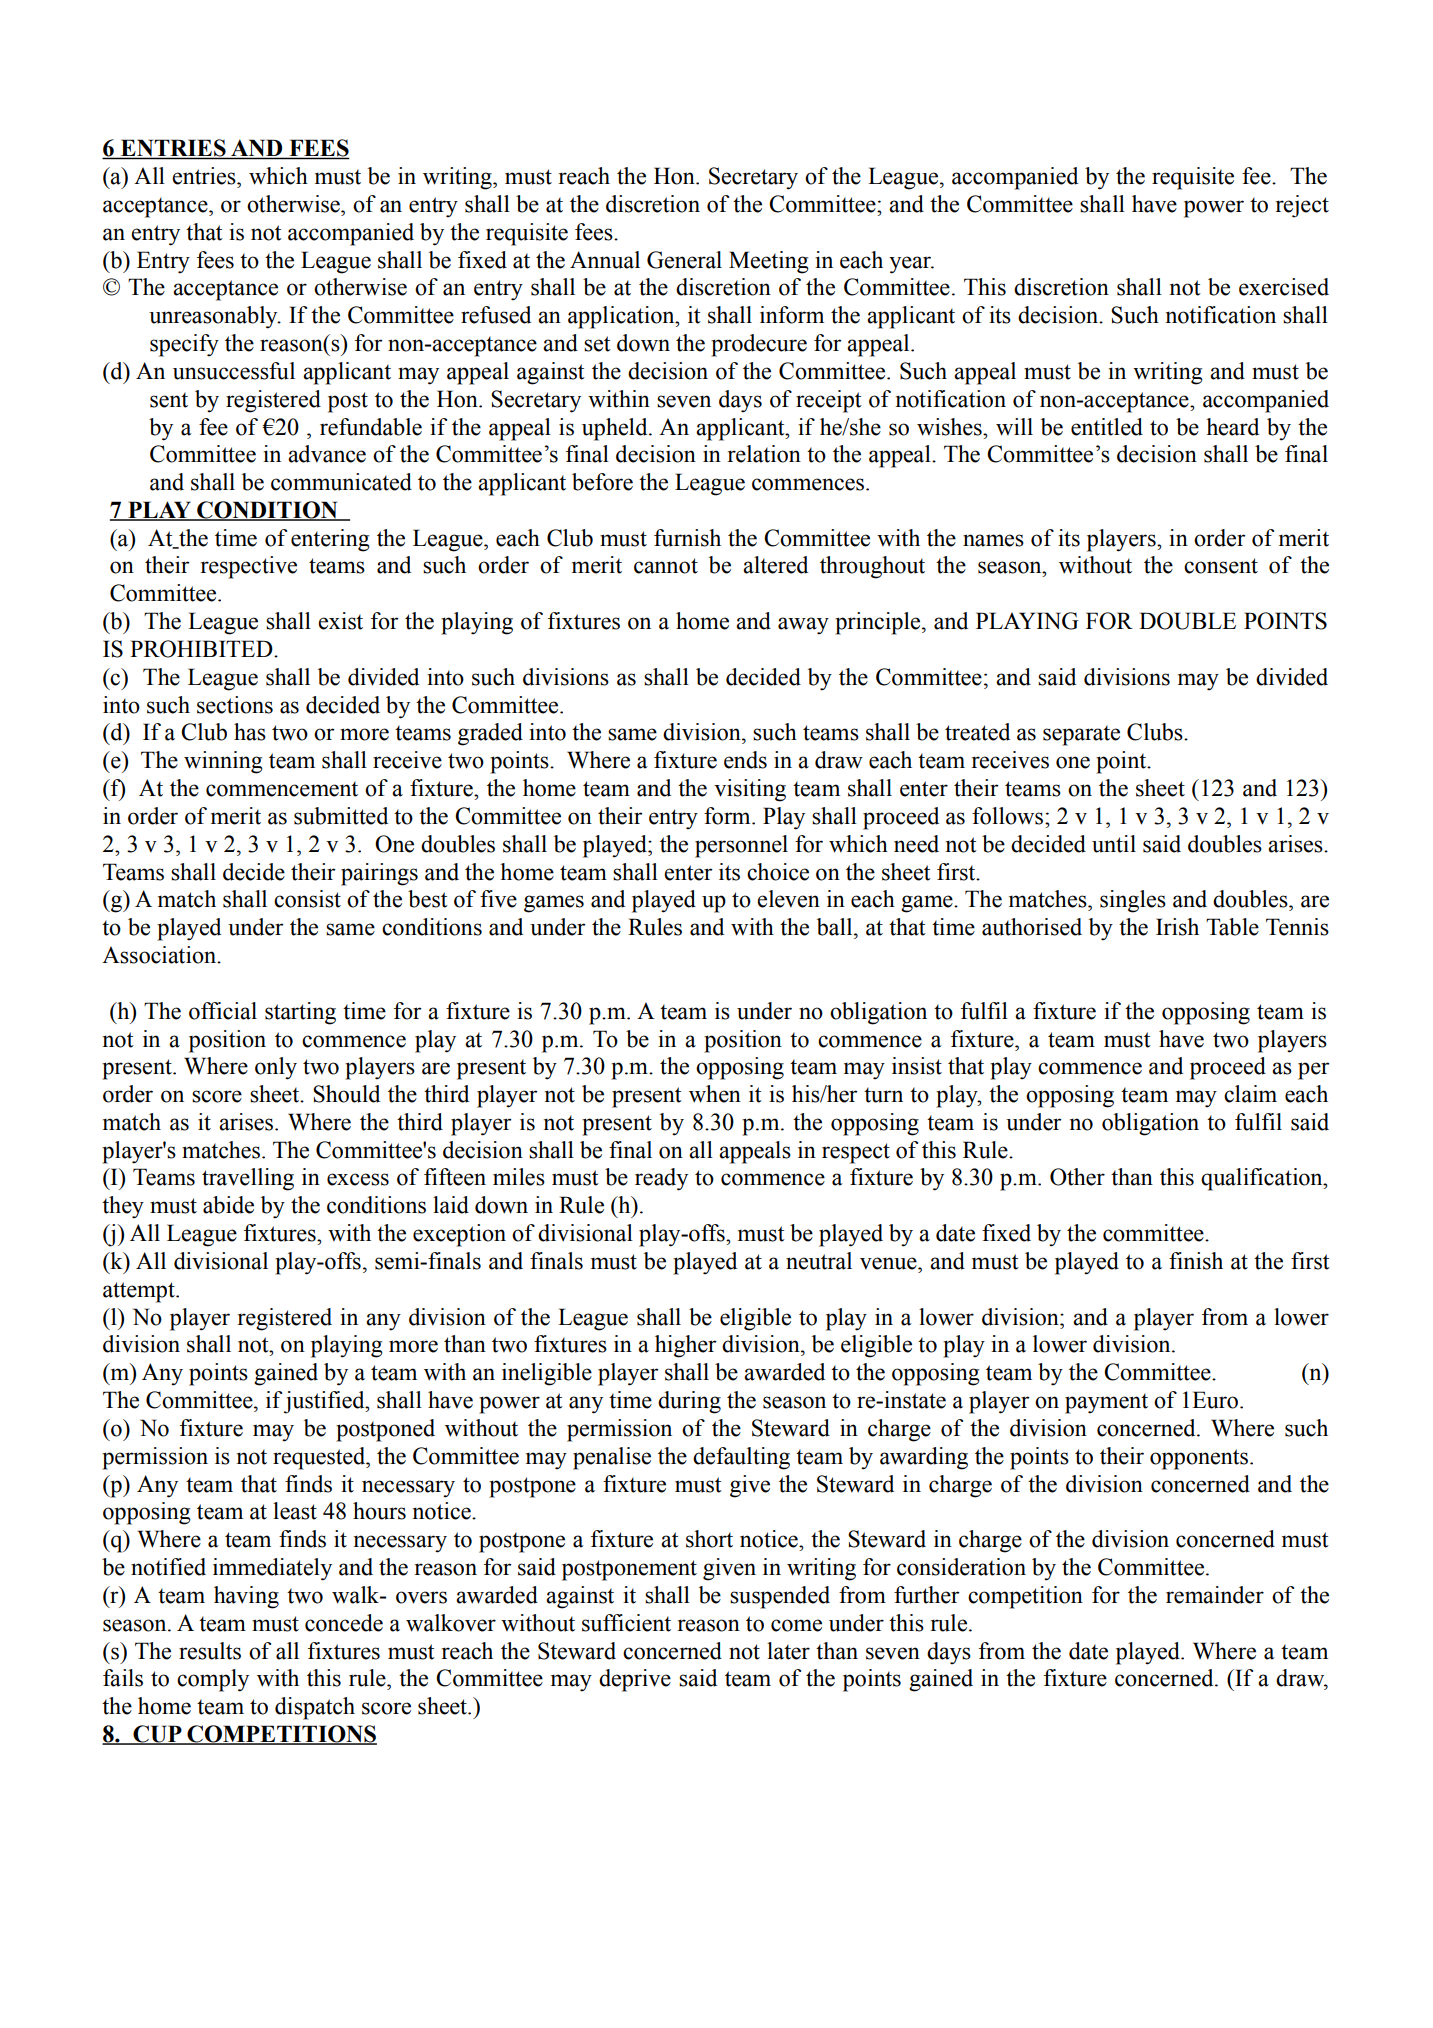  I want to click on specify, so click(184, 345).
